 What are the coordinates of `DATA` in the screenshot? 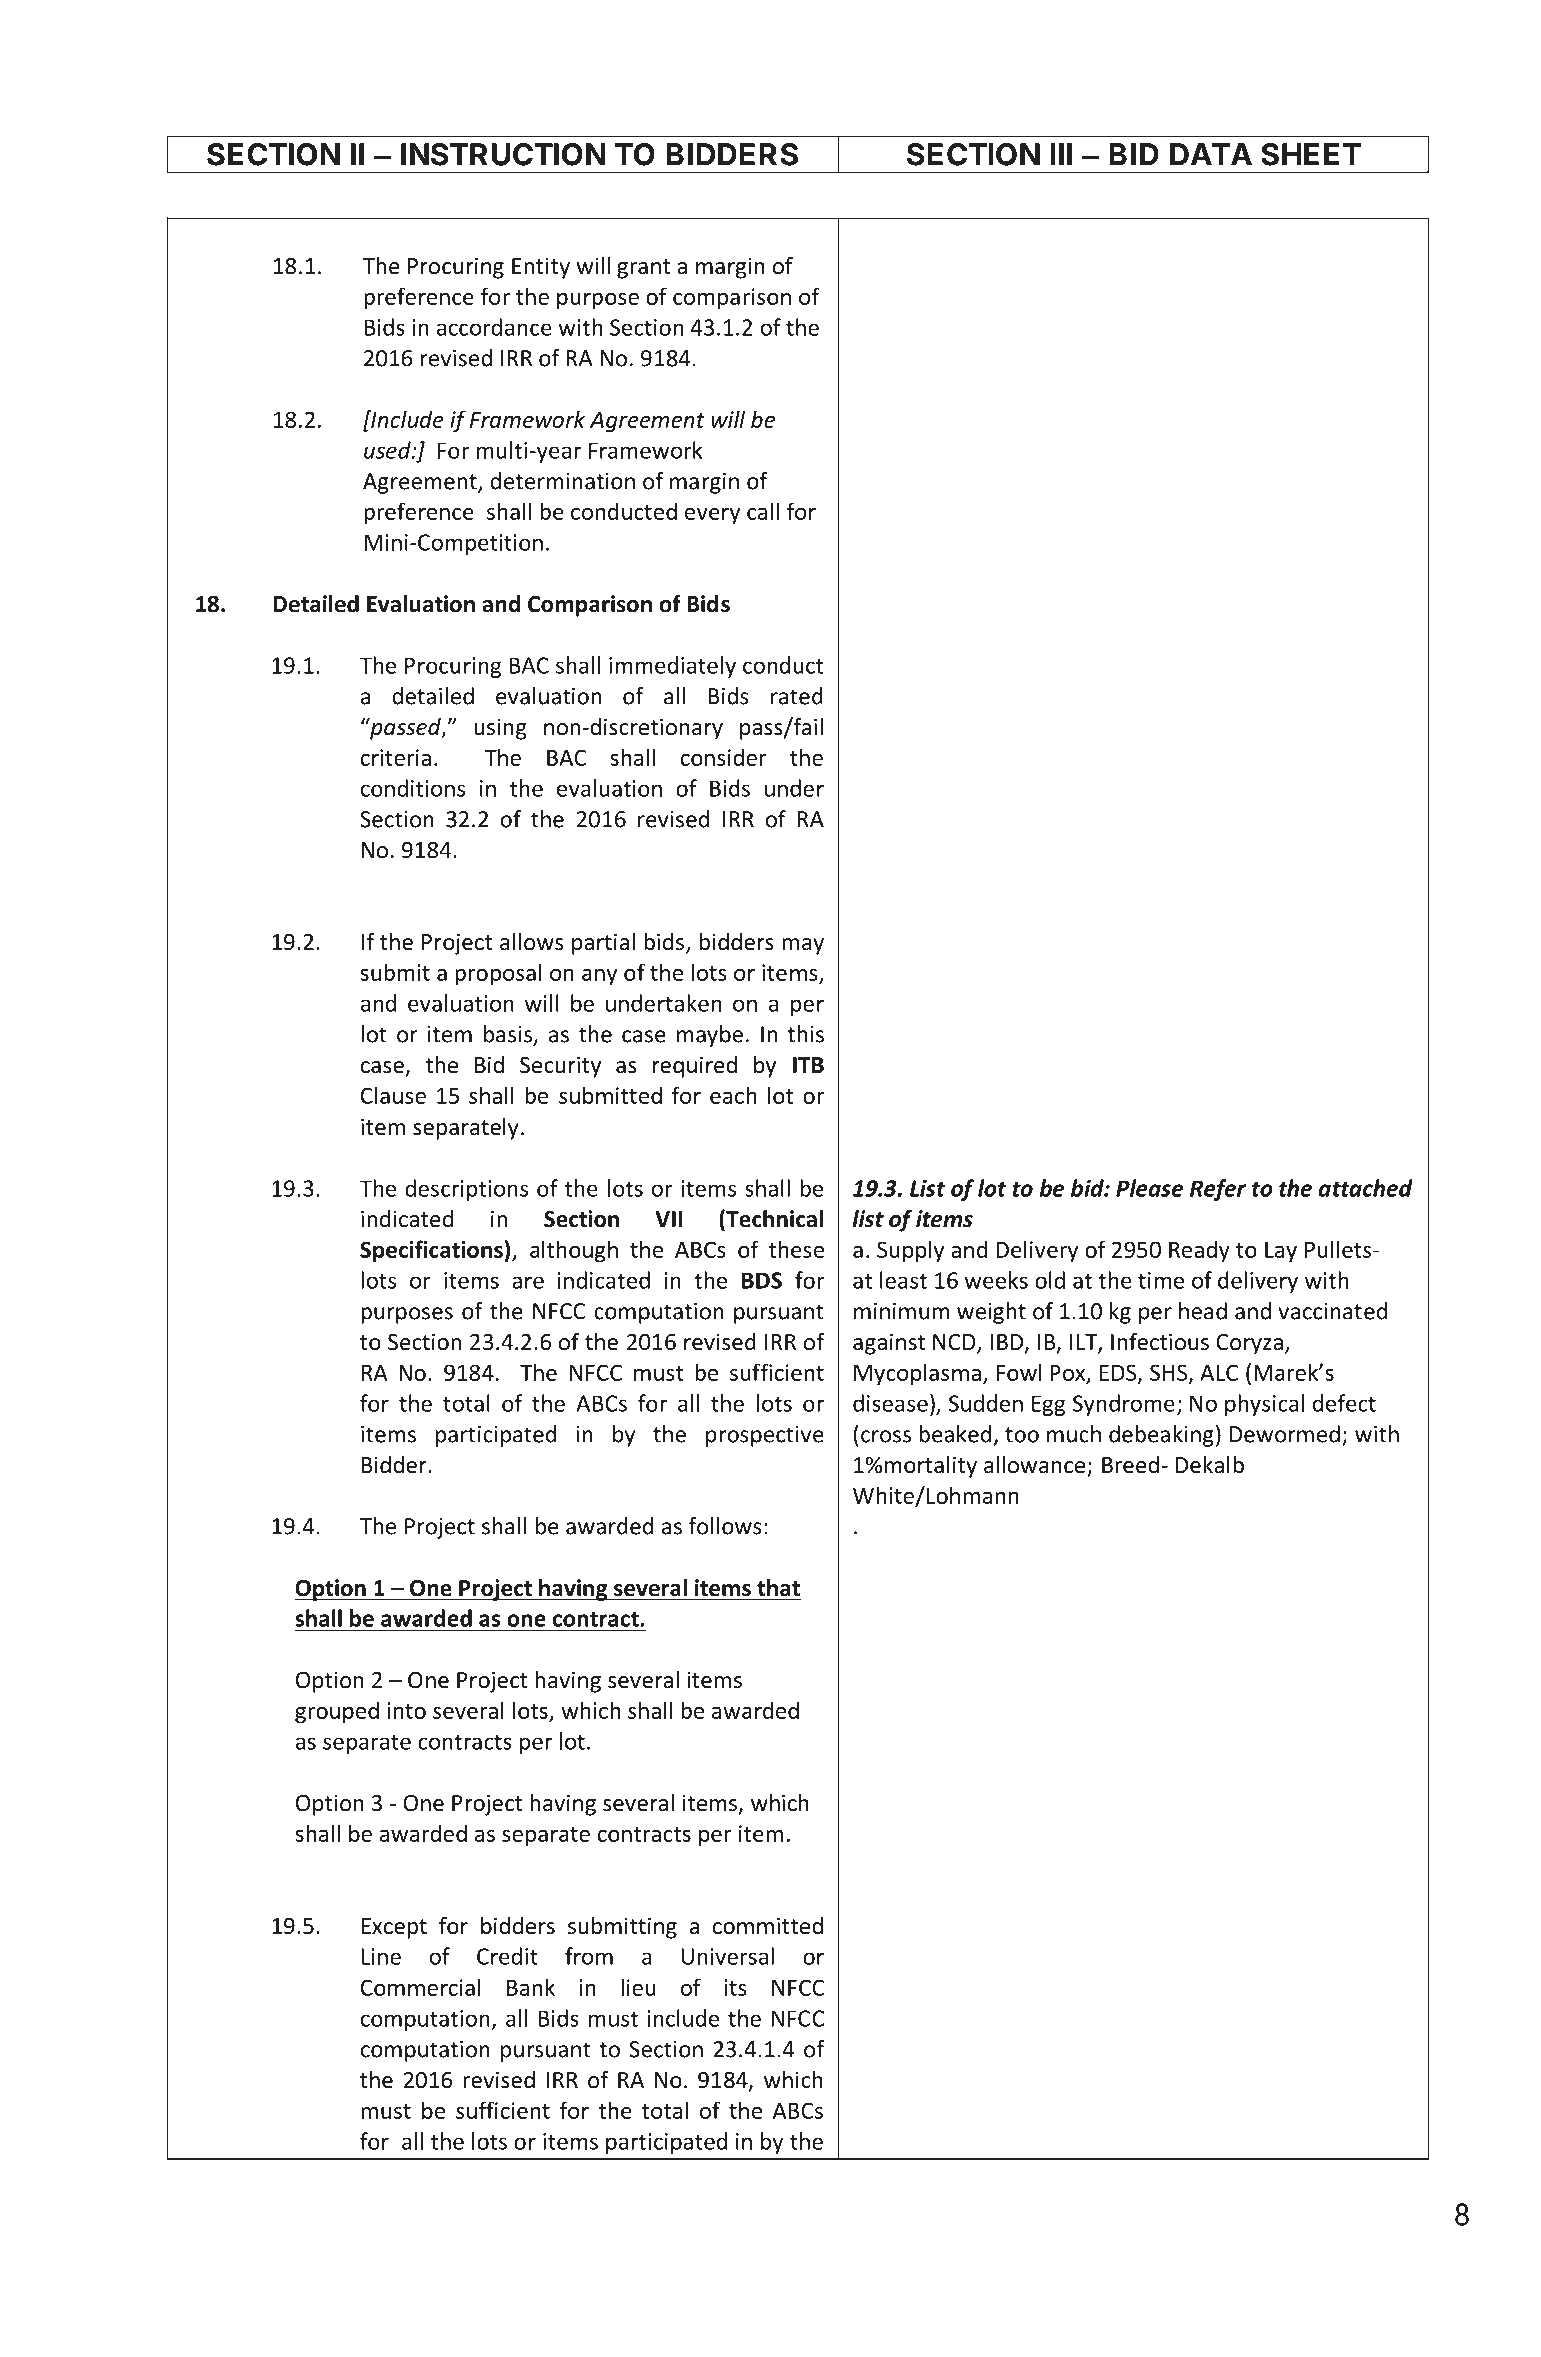 It's located at (1211, 154).
